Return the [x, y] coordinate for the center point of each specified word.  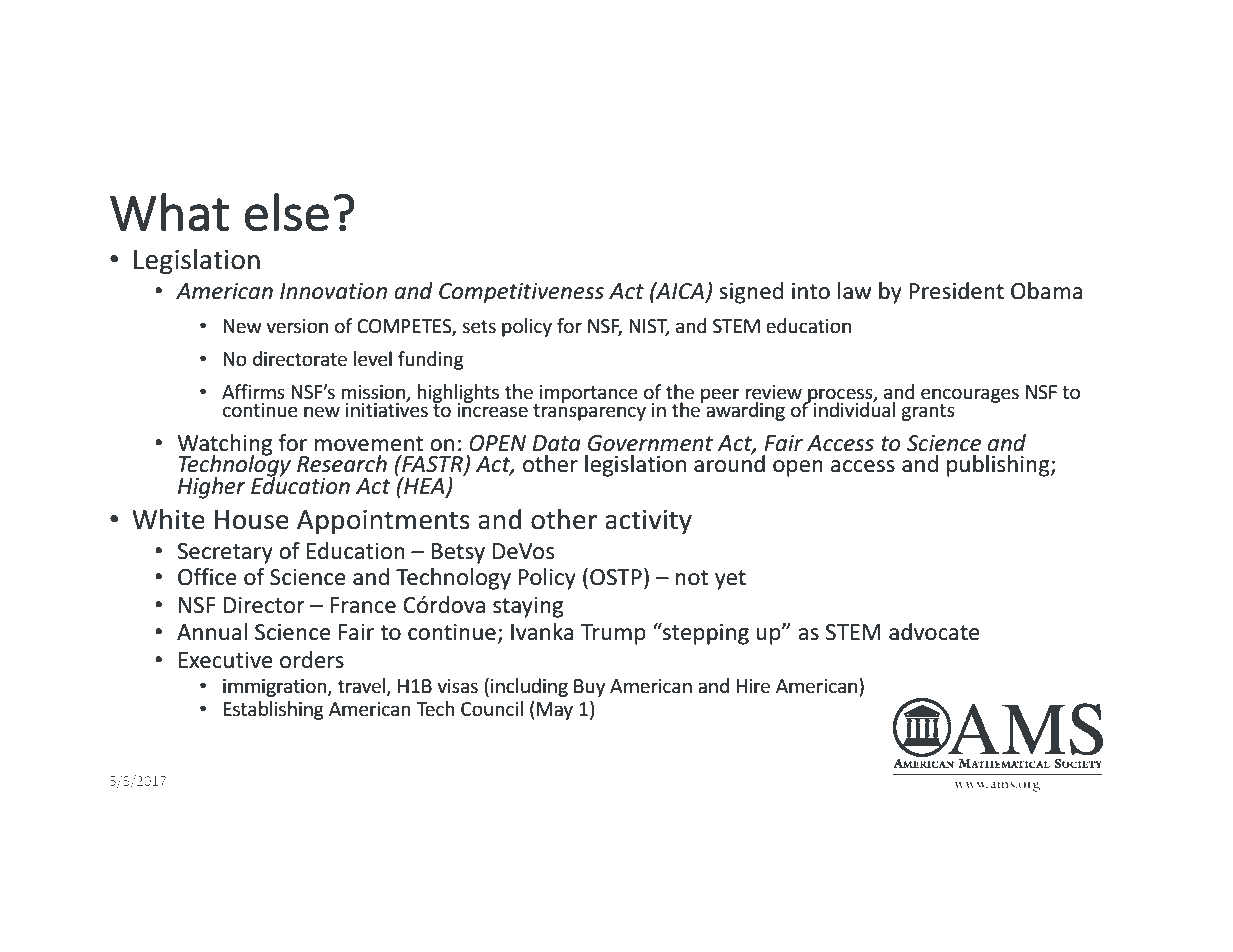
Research [342, 464]
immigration [276, 688]
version [297, 326]
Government [650, 443]
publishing [999, 466]
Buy [589, 688]
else [287, 212]
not [691, 578]
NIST [649, 327]
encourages [970, 396]
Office [207, 577]
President [956, 291]
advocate [934, 632]
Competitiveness [521, 293]
